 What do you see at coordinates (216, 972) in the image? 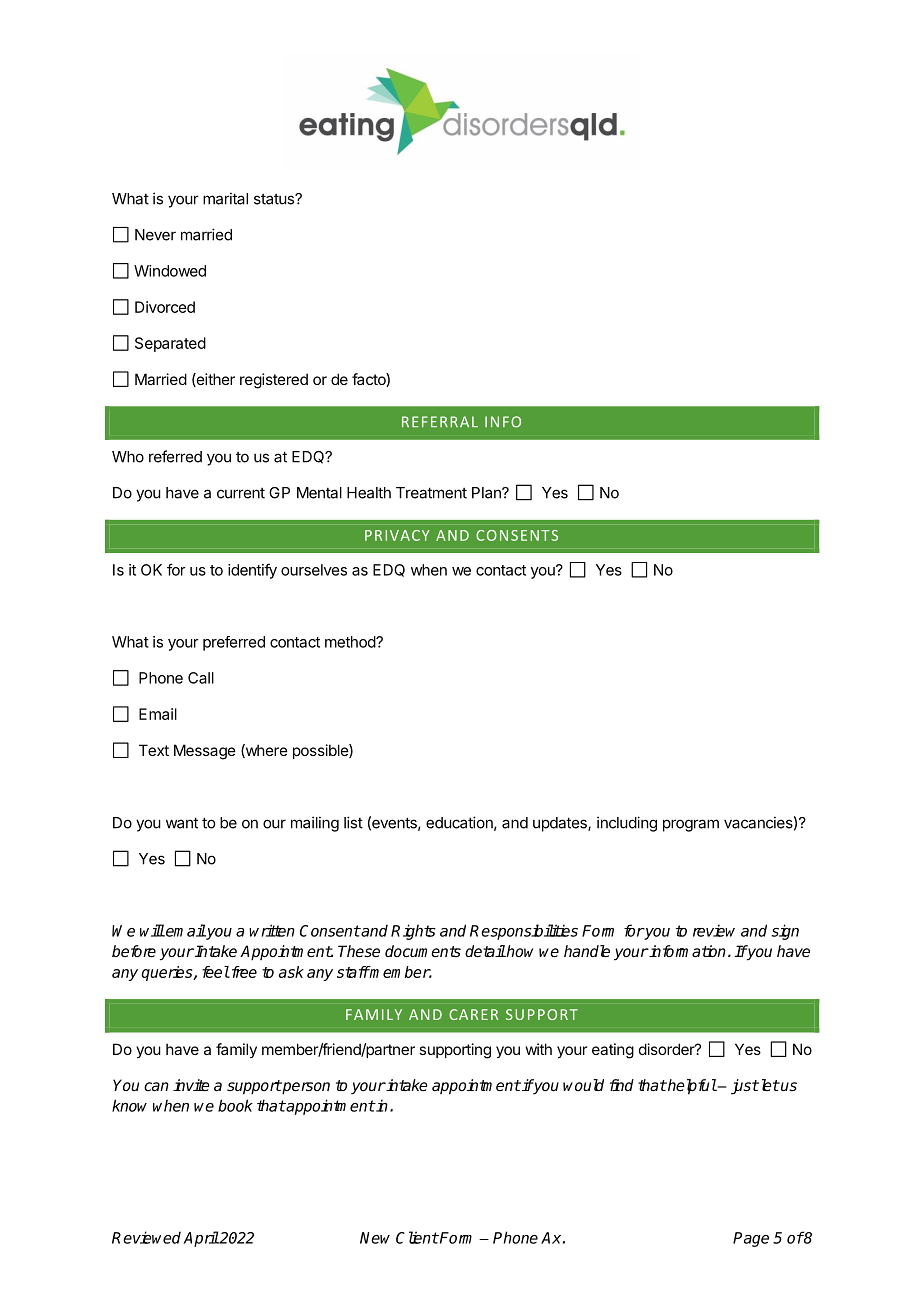
I see `feel` at bounding box center [216, 972].
